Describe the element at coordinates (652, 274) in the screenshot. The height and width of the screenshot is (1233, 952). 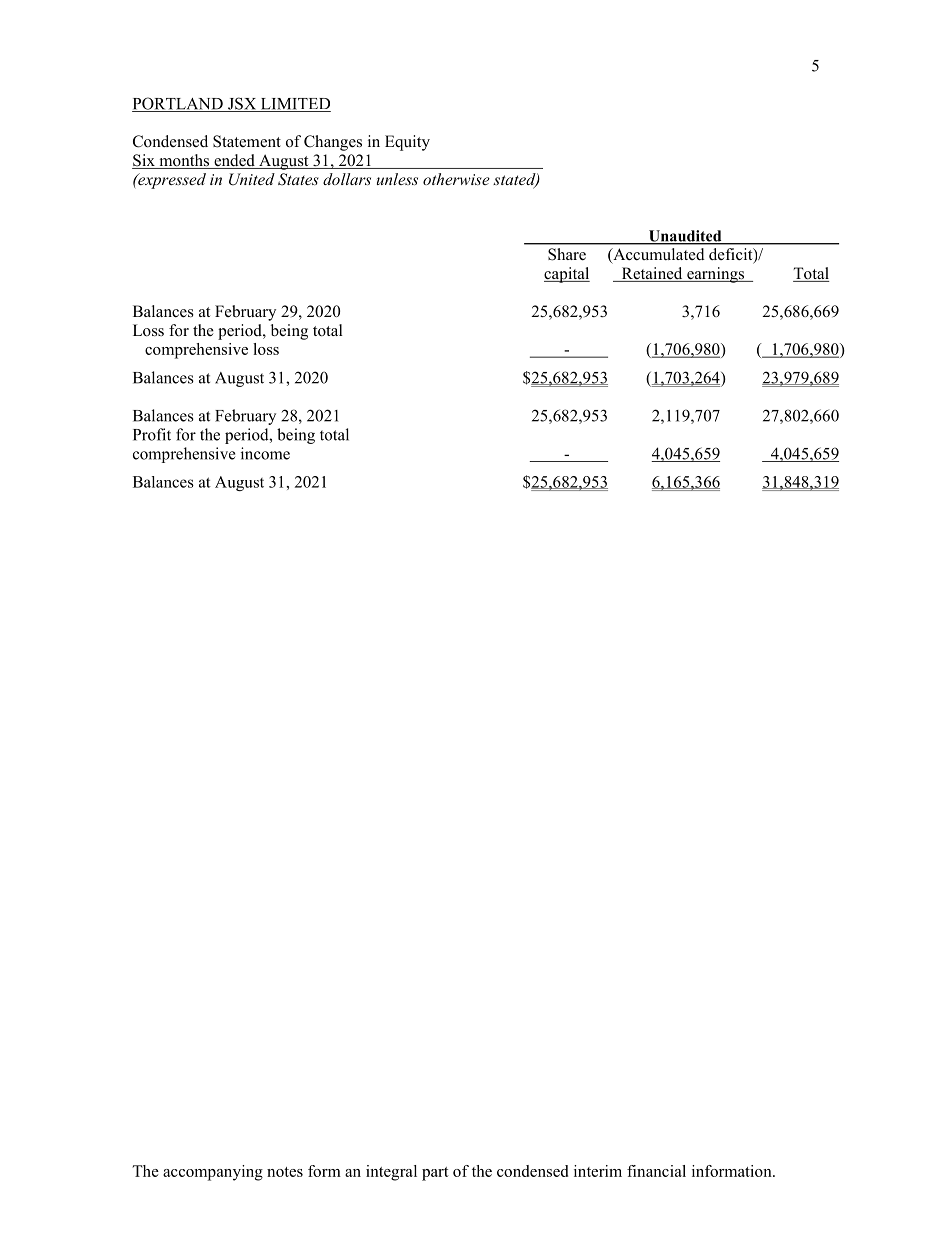
I see `Retained` at that location.
